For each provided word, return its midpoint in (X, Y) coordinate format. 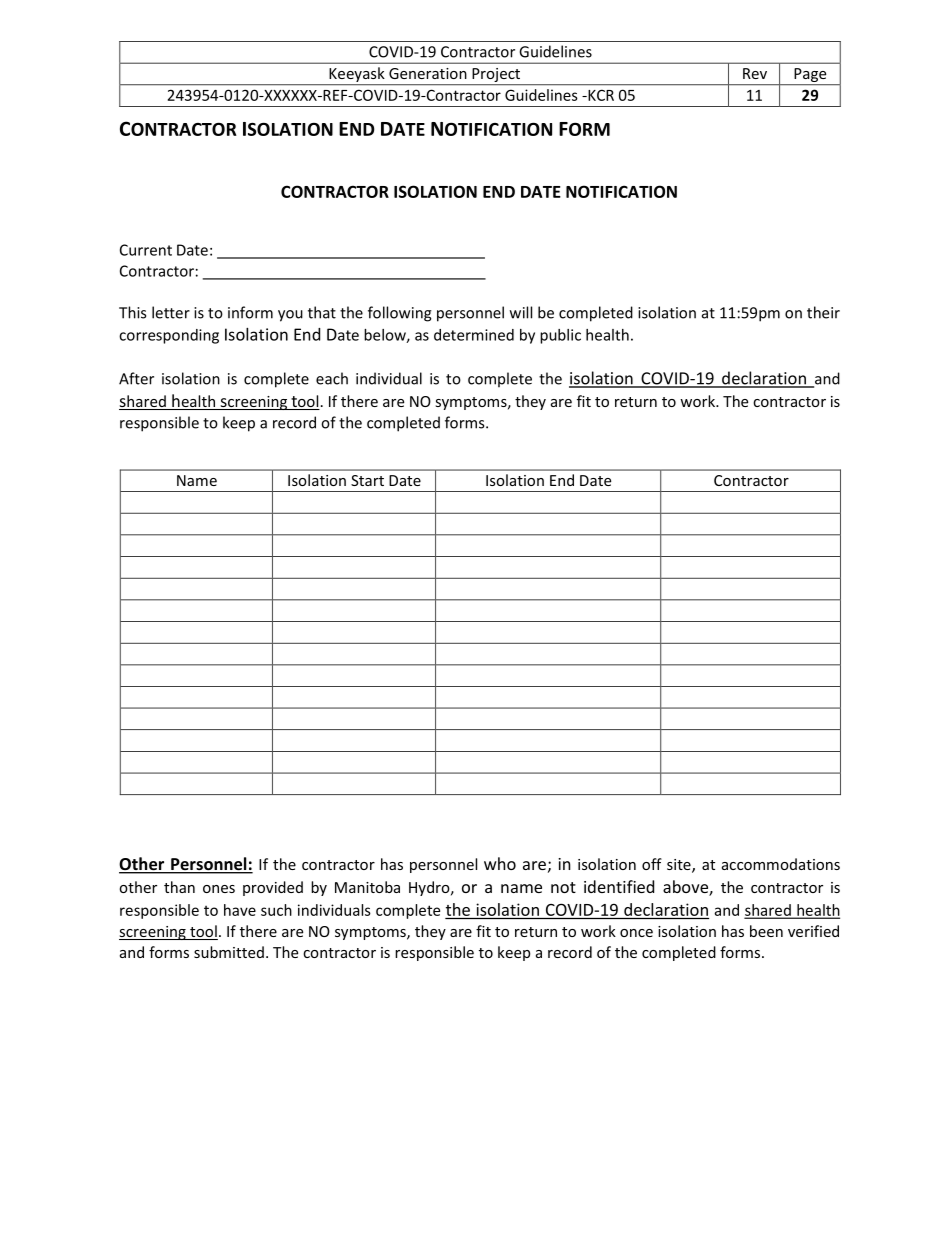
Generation (428, 73)
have (240, 910)
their (823, 312)
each (332, 378)
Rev (755, 73)
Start (367, 480)
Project (496, 76)
